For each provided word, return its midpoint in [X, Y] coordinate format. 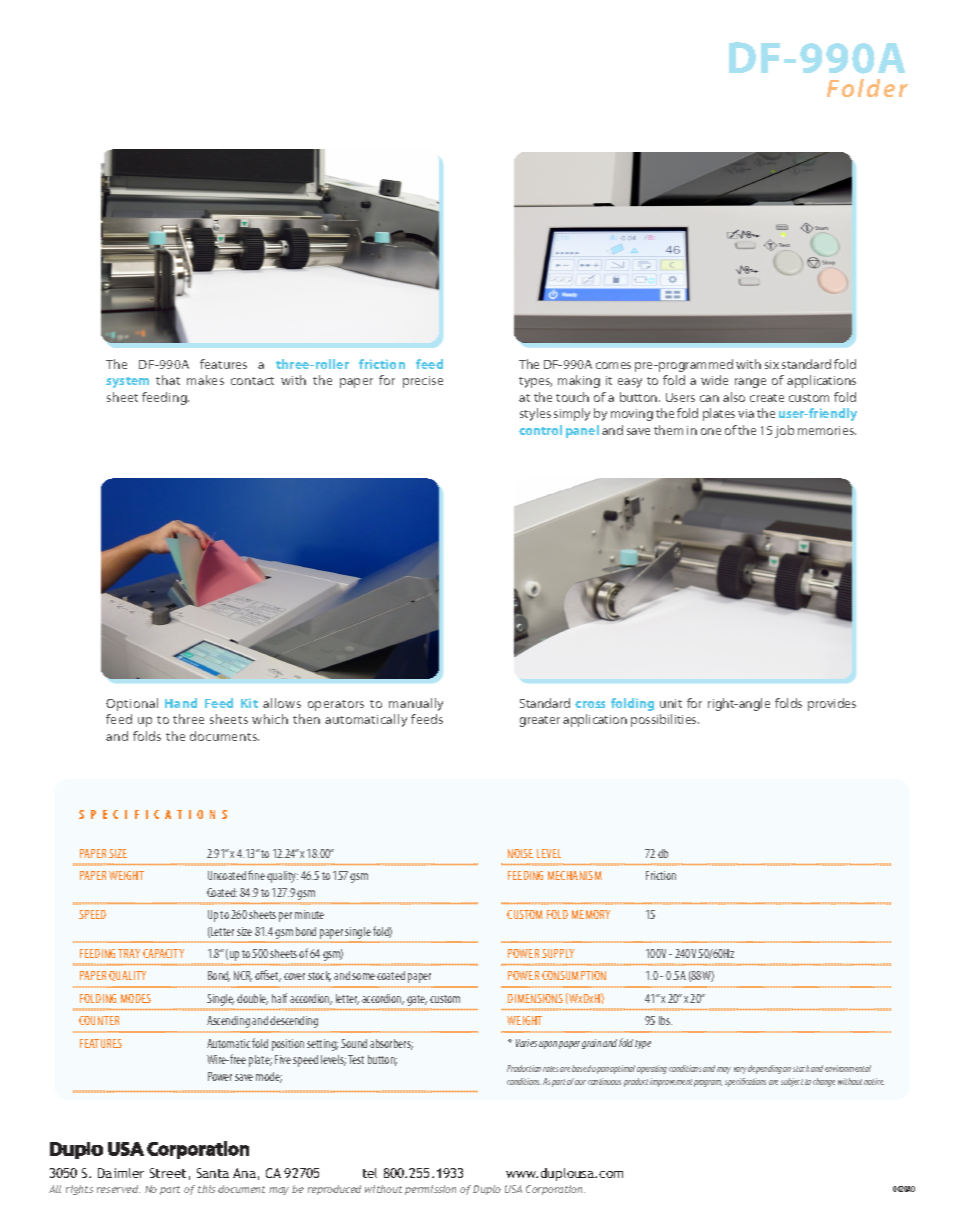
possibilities [665, 720]
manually [416, 704]
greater [540, 721]
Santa [213, 1173]
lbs [665, 1020]
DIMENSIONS [535, 998]
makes [205, 380]
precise [423, 382]
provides [832, 704]
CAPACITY [163, 953]
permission [430, 1190]
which [270, 719]
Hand [181, 703]
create [767, 398]
